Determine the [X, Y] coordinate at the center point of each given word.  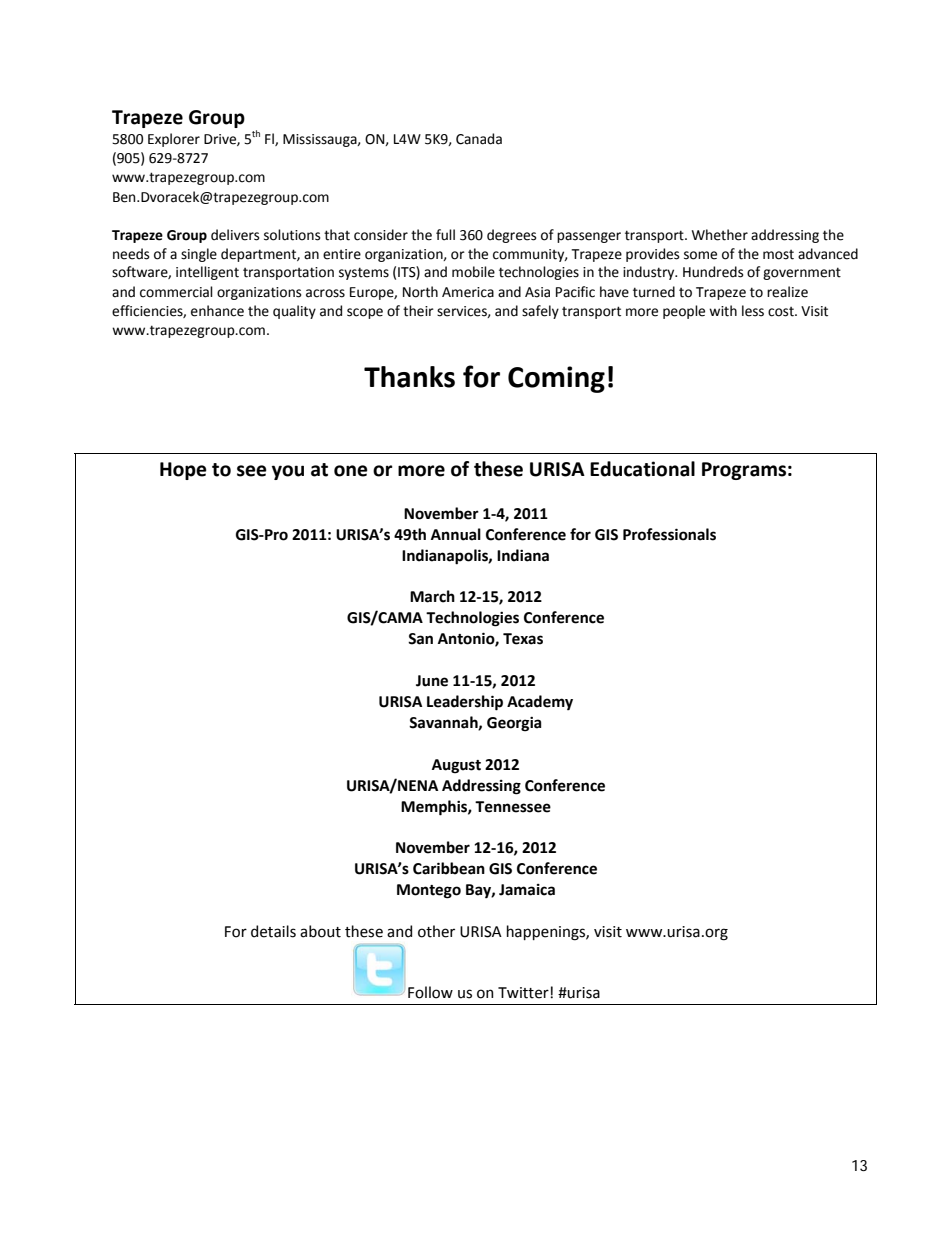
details [273, 931]
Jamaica [527, 890]
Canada [479, 139]
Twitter [524, 993]
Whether [720, 235]
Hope [183, 471]
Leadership [465, 703]
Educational [642, 469]
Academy [540, 702]
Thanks [409, 377]
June [432, 681]
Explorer [174, 140]
